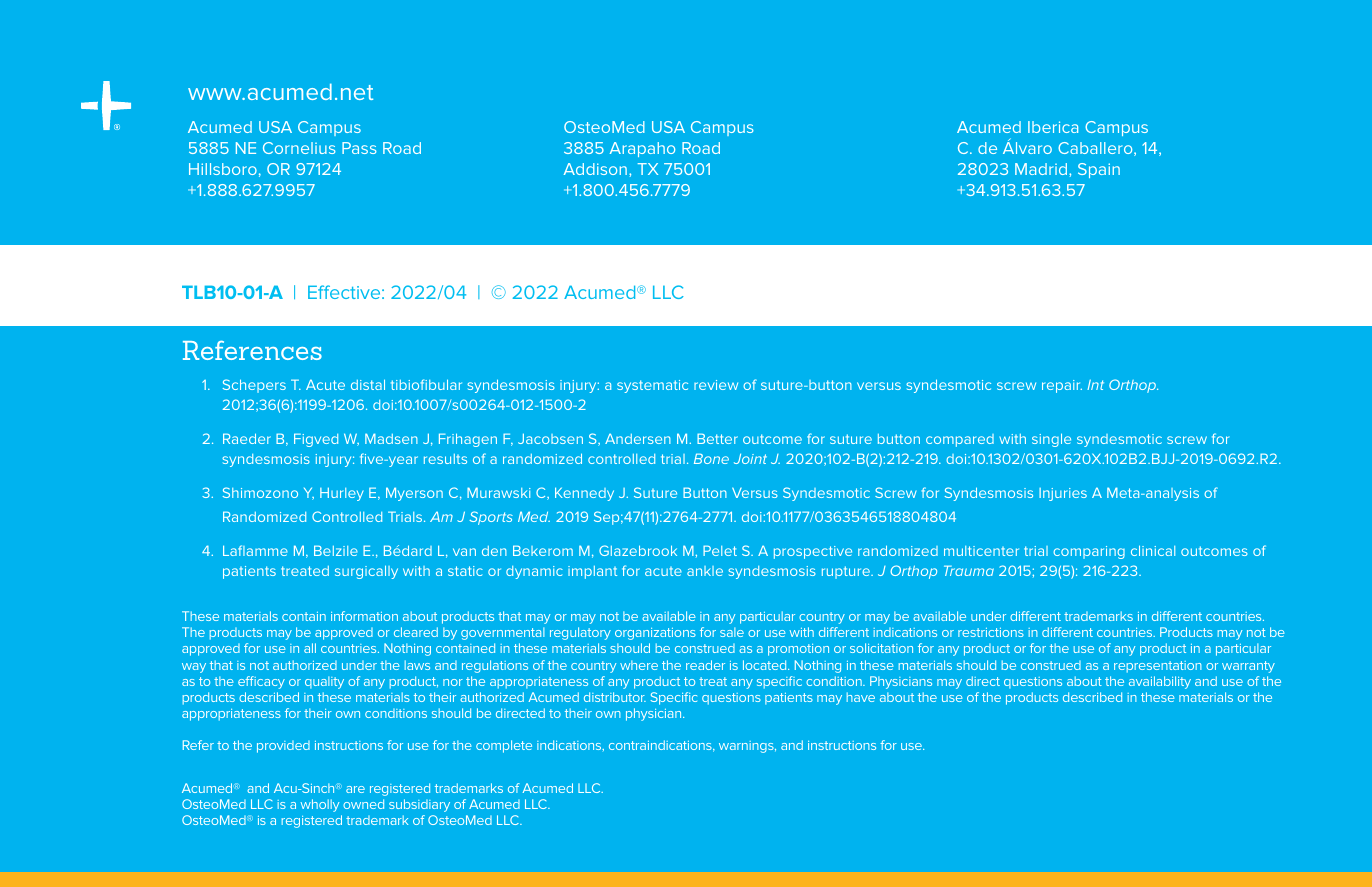 Image resolution: width=1372 pixels, height=887 pixels. Describe the element at coordinates (299, 148) in the page. I see `Cornelius` at that location.
